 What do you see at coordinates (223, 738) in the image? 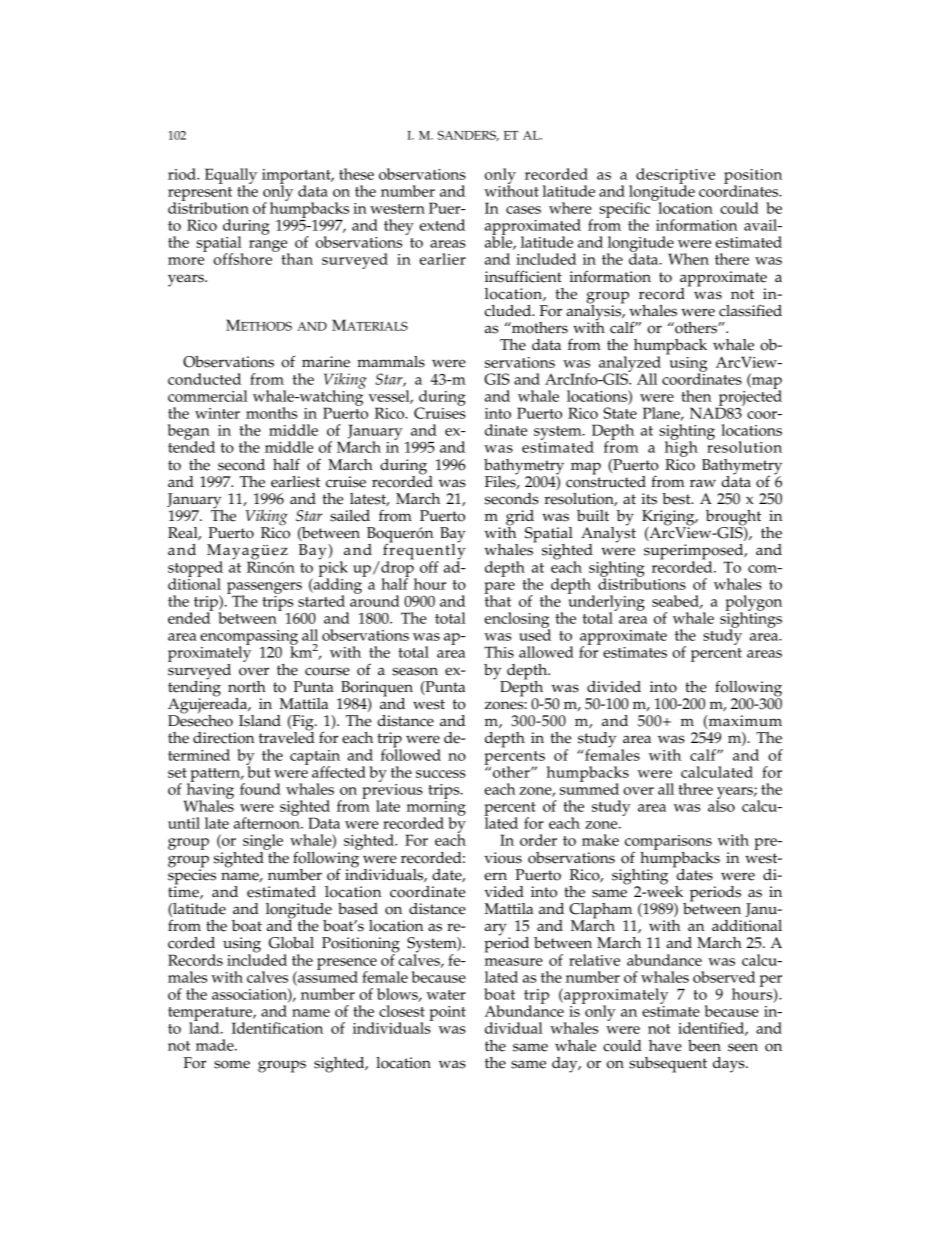
I see `direction` at bounding box center [223, 738].
